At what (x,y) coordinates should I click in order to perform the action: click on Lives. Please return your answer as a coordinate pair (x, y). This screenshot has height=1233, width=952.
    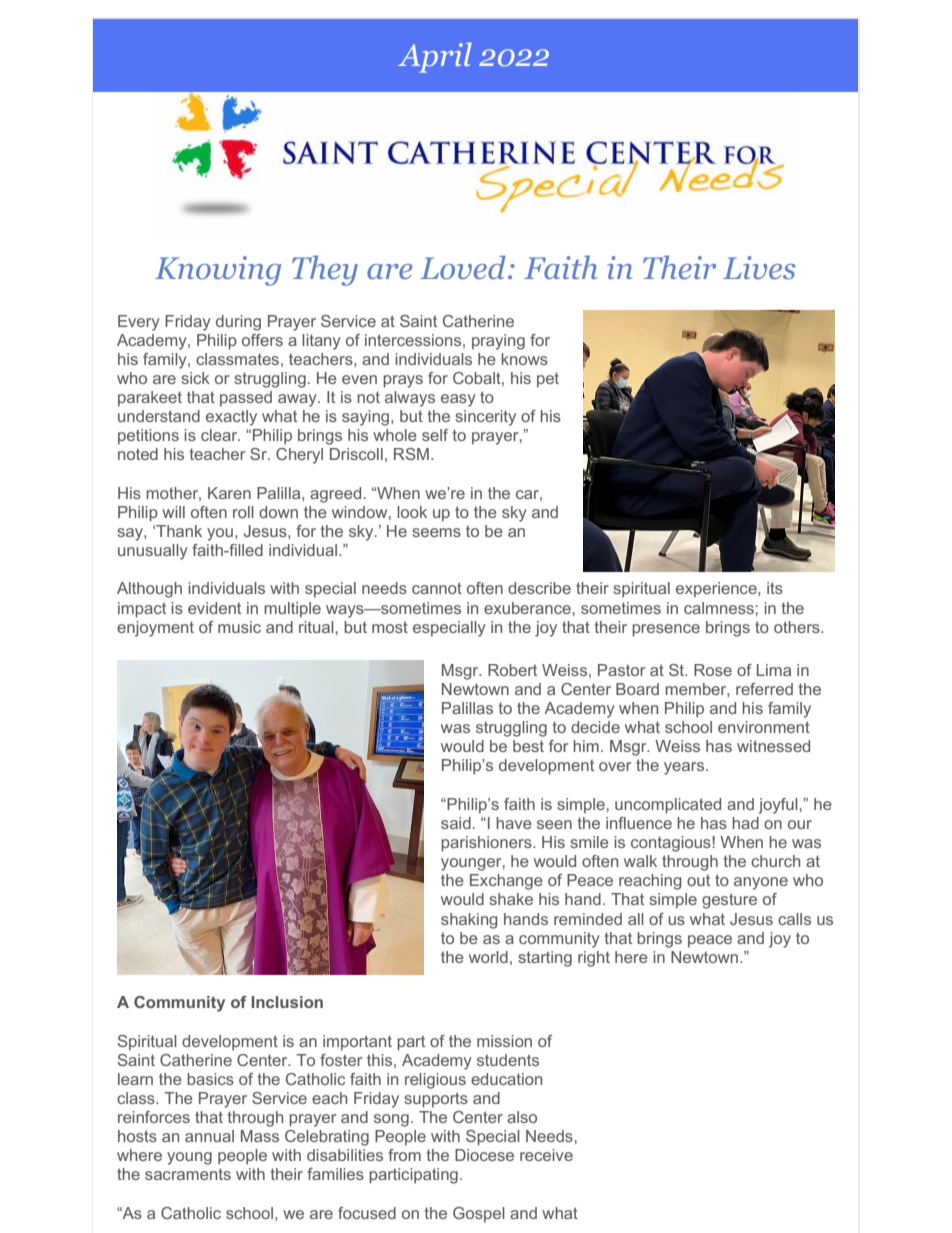
    Looking at the image, I should click on (759, 268).
